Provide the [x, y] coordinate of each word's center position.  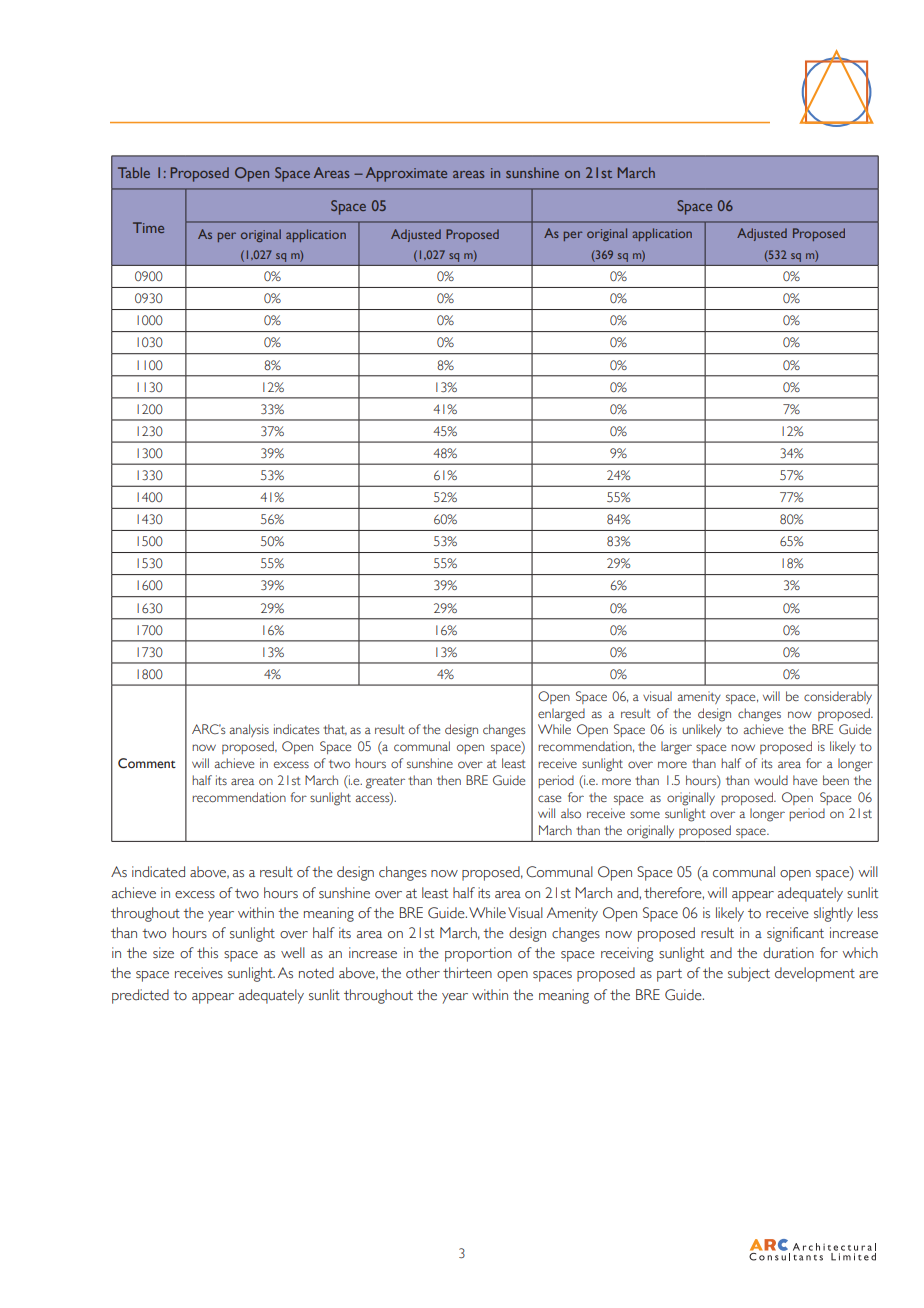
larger [676, 748]
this [207, 952]
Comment [147, 763]
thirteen [467, 973]
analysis [249, 730]
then [449, 780]
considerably [838, 697]
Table [134, 172]
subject [749, 974]
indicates [297, 729]
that [335, 730]
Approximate [406, 174]
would [771, 780]
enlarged [561, 715]
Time [148, 227]
